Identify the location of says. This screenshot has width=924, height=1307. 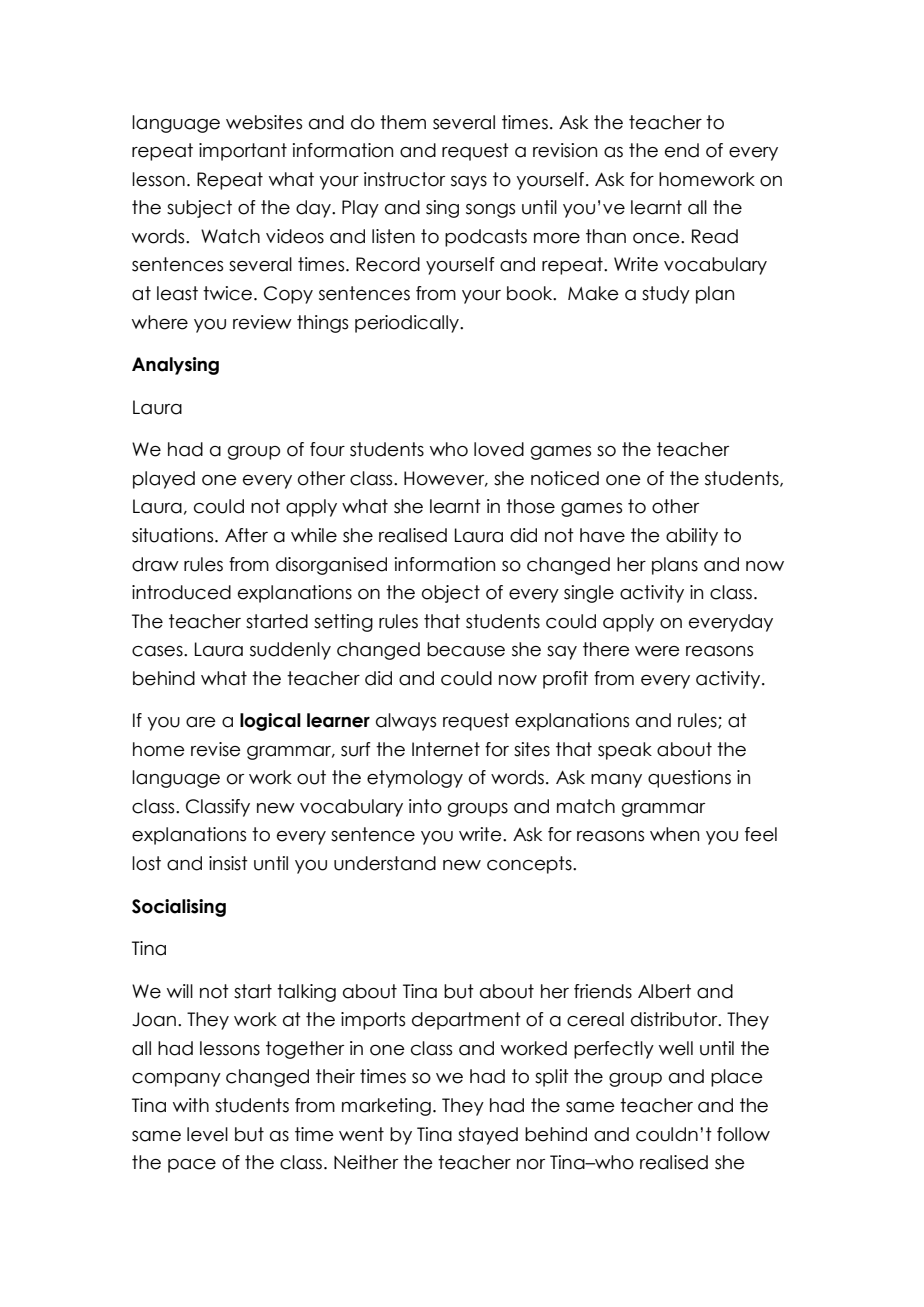
(469, 183).
